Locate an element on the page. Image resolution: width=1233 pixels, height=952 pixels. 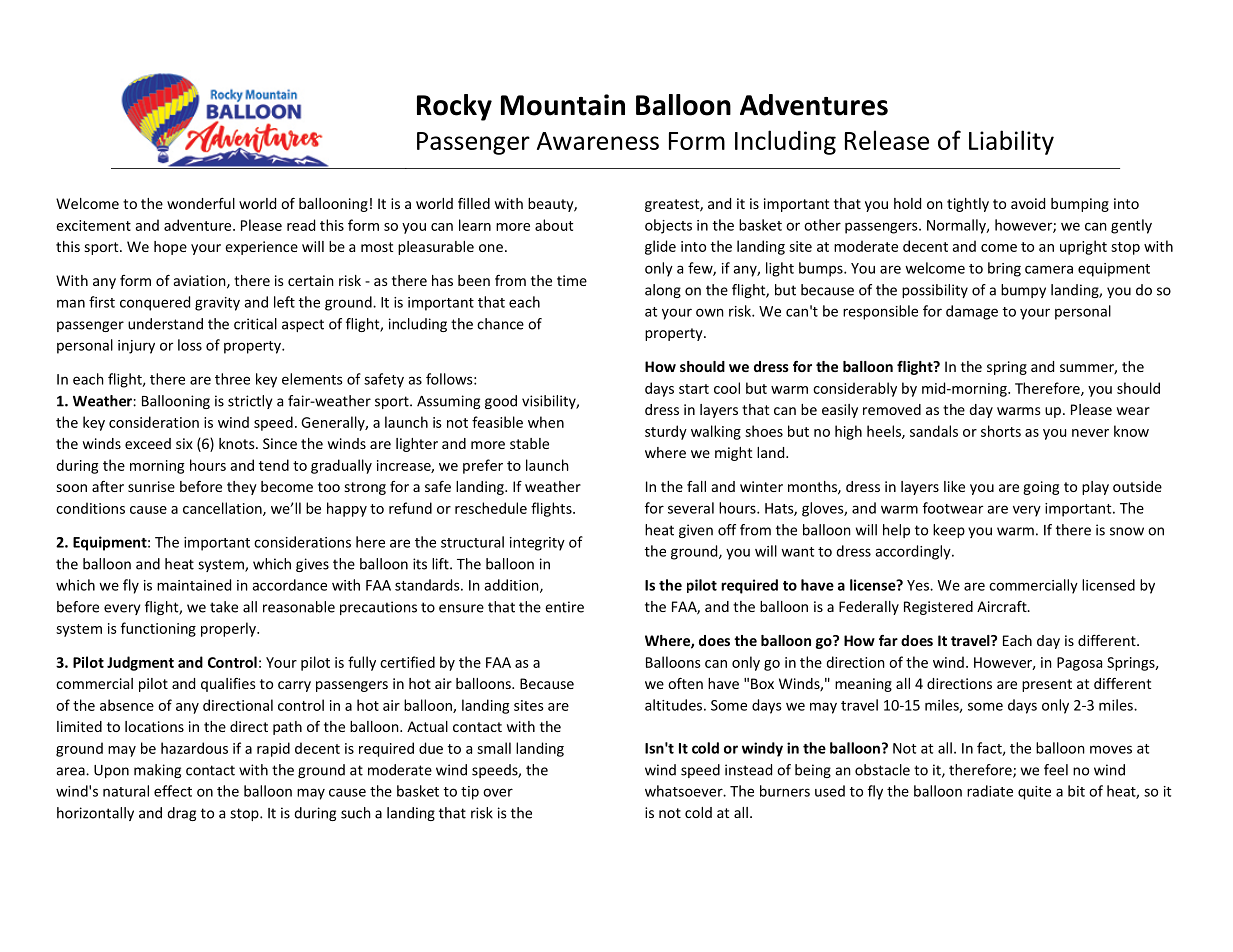
maintained is located at coordinates (194, 585).
